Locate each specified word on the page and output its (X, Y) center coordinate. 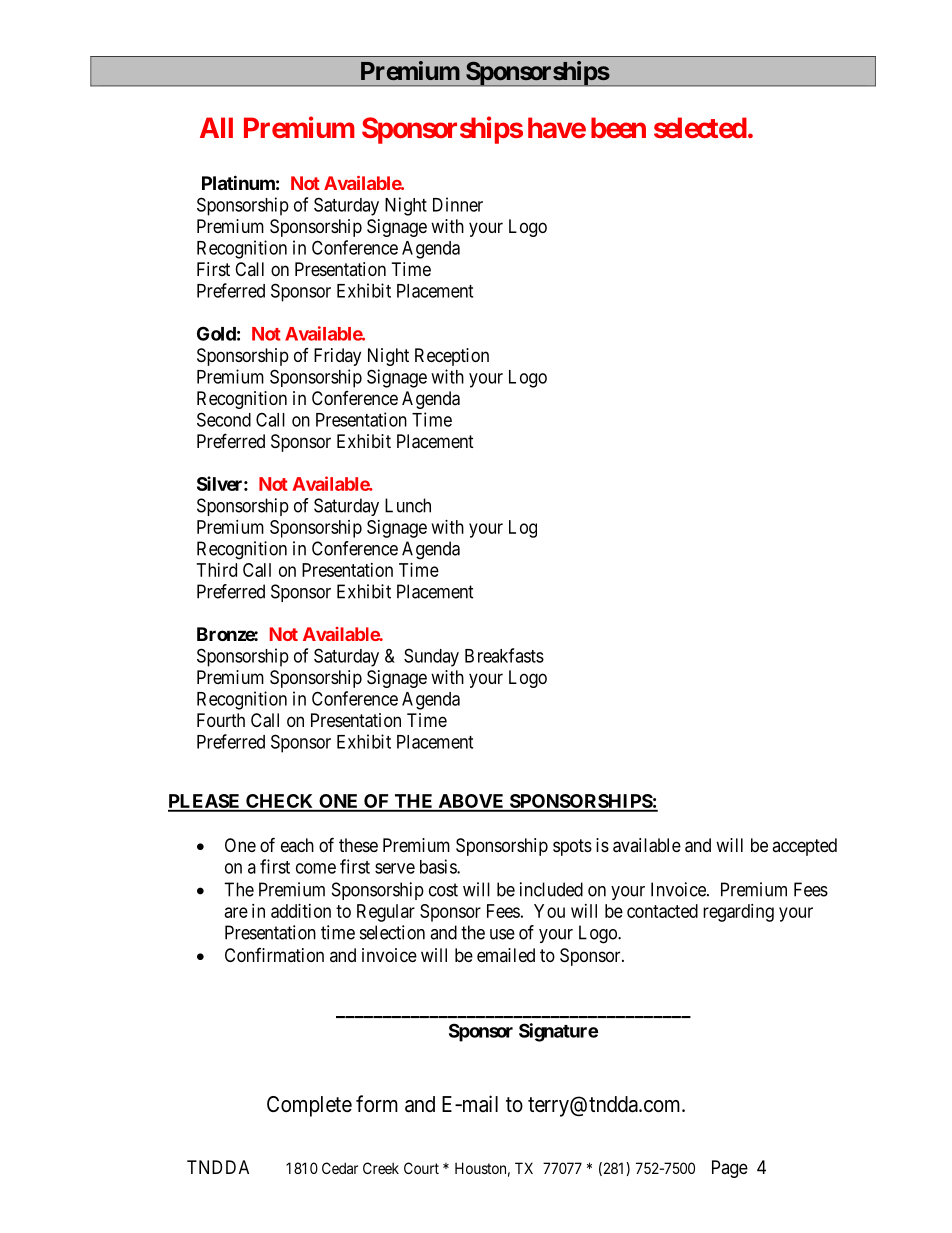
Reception (452, 357)
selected (700, 127)
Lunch (408, 505)
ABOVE (471, 802)
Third (217, 570)
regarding (738, 913)
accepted (804, 847)
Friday (337, 357)
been (618, 127)
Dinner (458, 204)
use (502, 934)
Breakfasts (504, 655)
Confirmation (274, 955)
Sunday (431, 657)
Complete (309, 1106)
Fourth (221, 720)
